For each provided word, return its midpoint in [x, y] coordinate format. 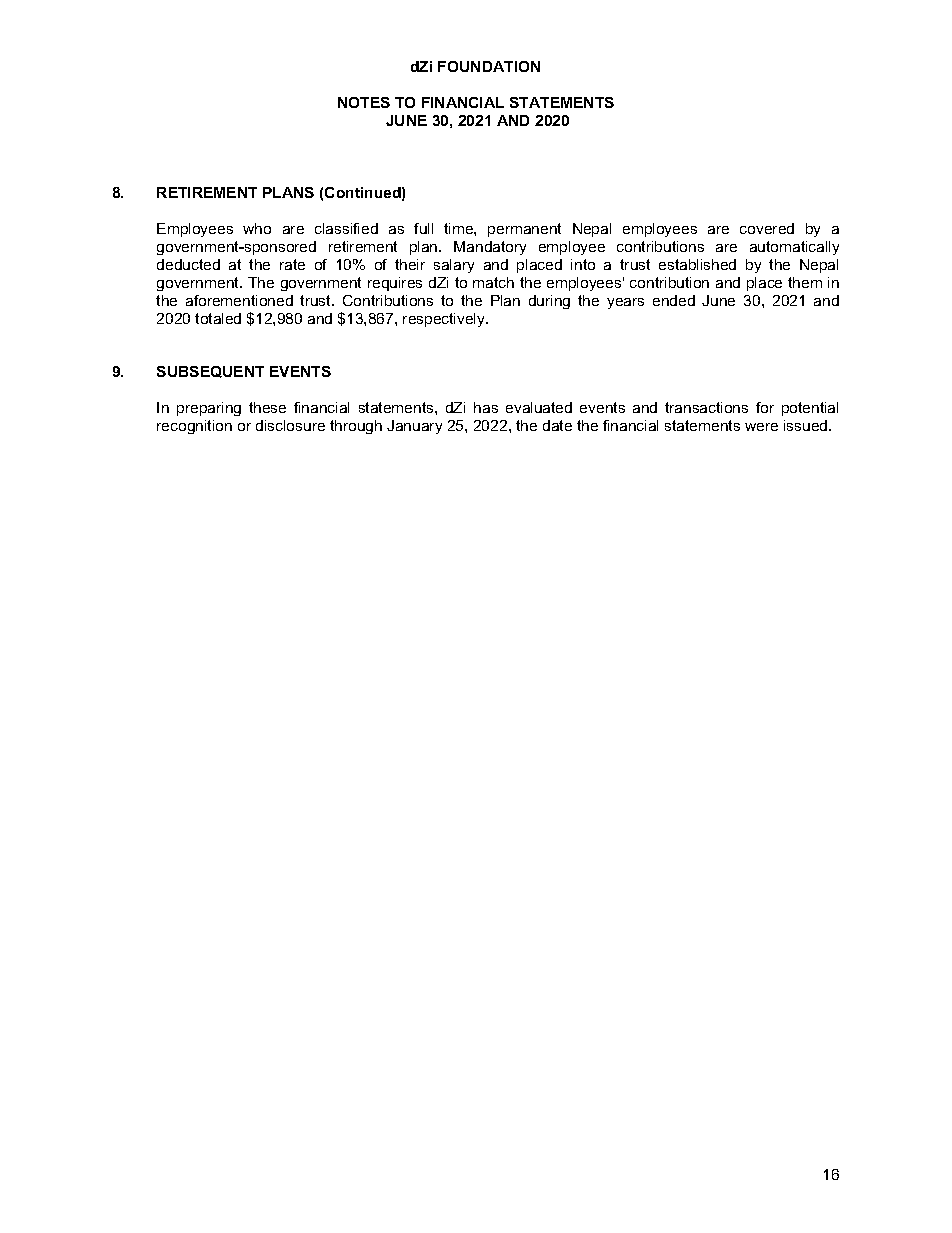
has [486, 407]
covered [767, 228]
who [257, 228]
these [267, 407]
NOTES [364, 102]
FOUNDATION [489, 66]
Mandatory [490, 248]
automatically [794, 248]
